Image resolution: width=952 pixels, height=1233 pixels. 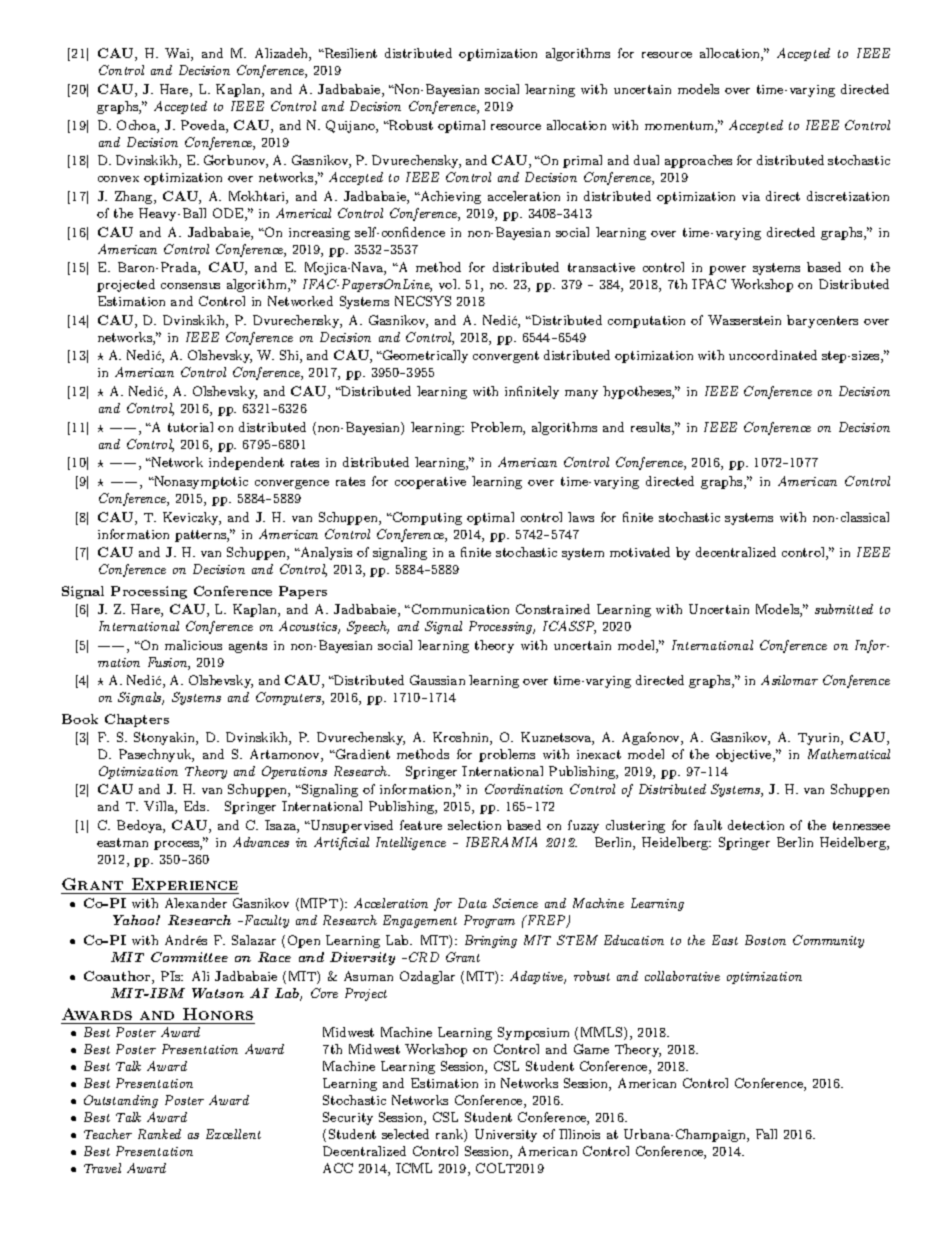 What do you see at coordinates (193, 645) in the image?
I see `malicious` at bounding box center [193, 645].
